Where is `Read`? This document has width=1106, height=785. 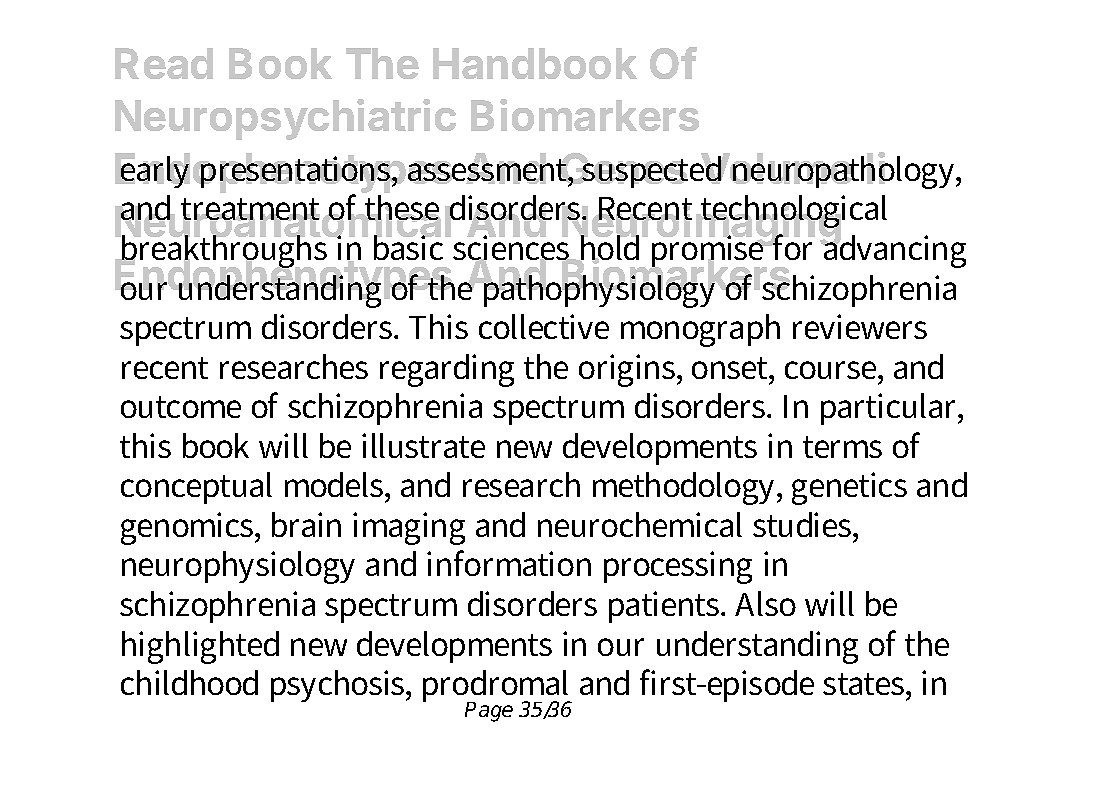 Read is located at coordinates (164, 63).
